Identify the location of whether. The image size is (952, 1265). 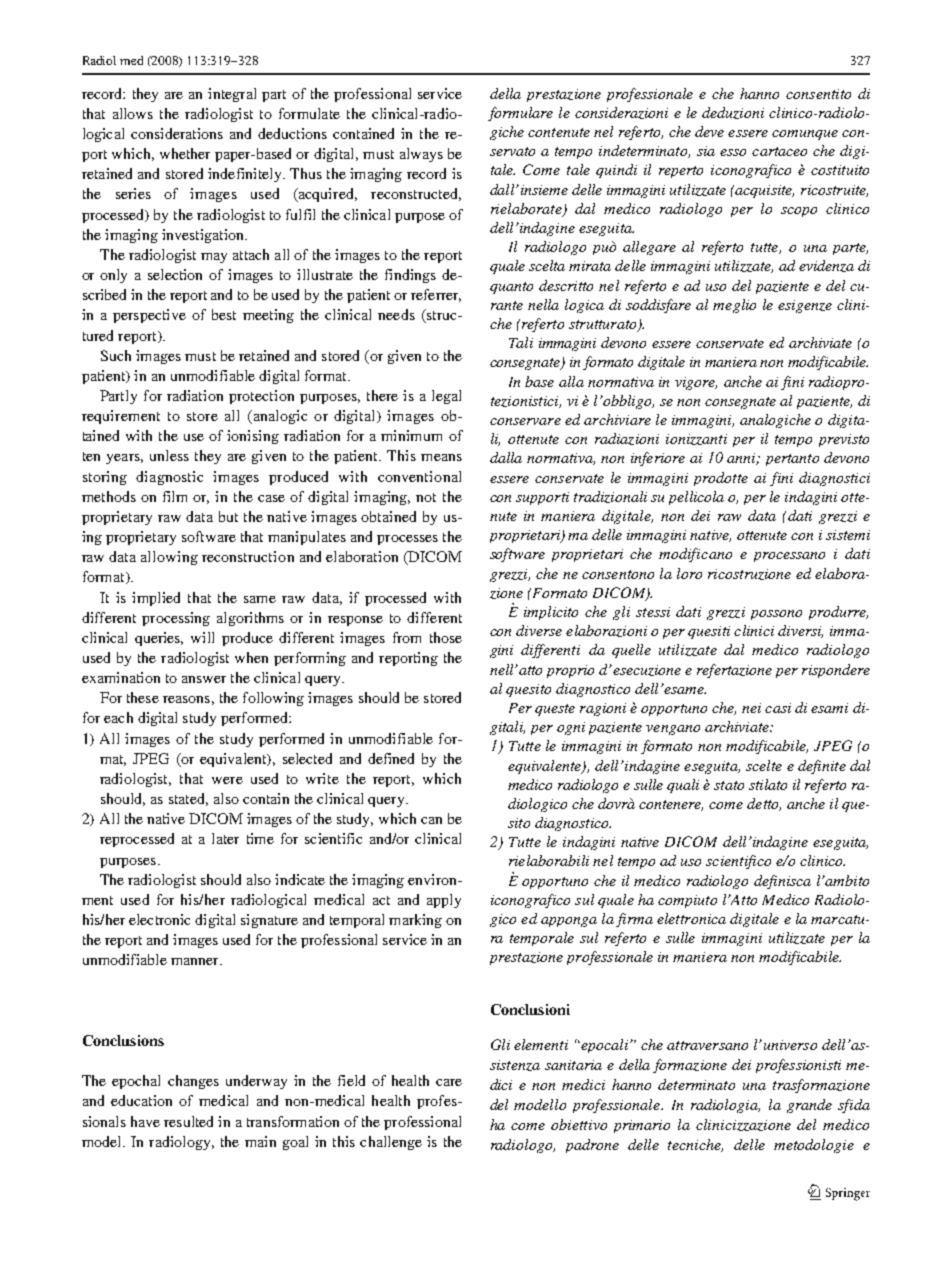
(185, 153).
